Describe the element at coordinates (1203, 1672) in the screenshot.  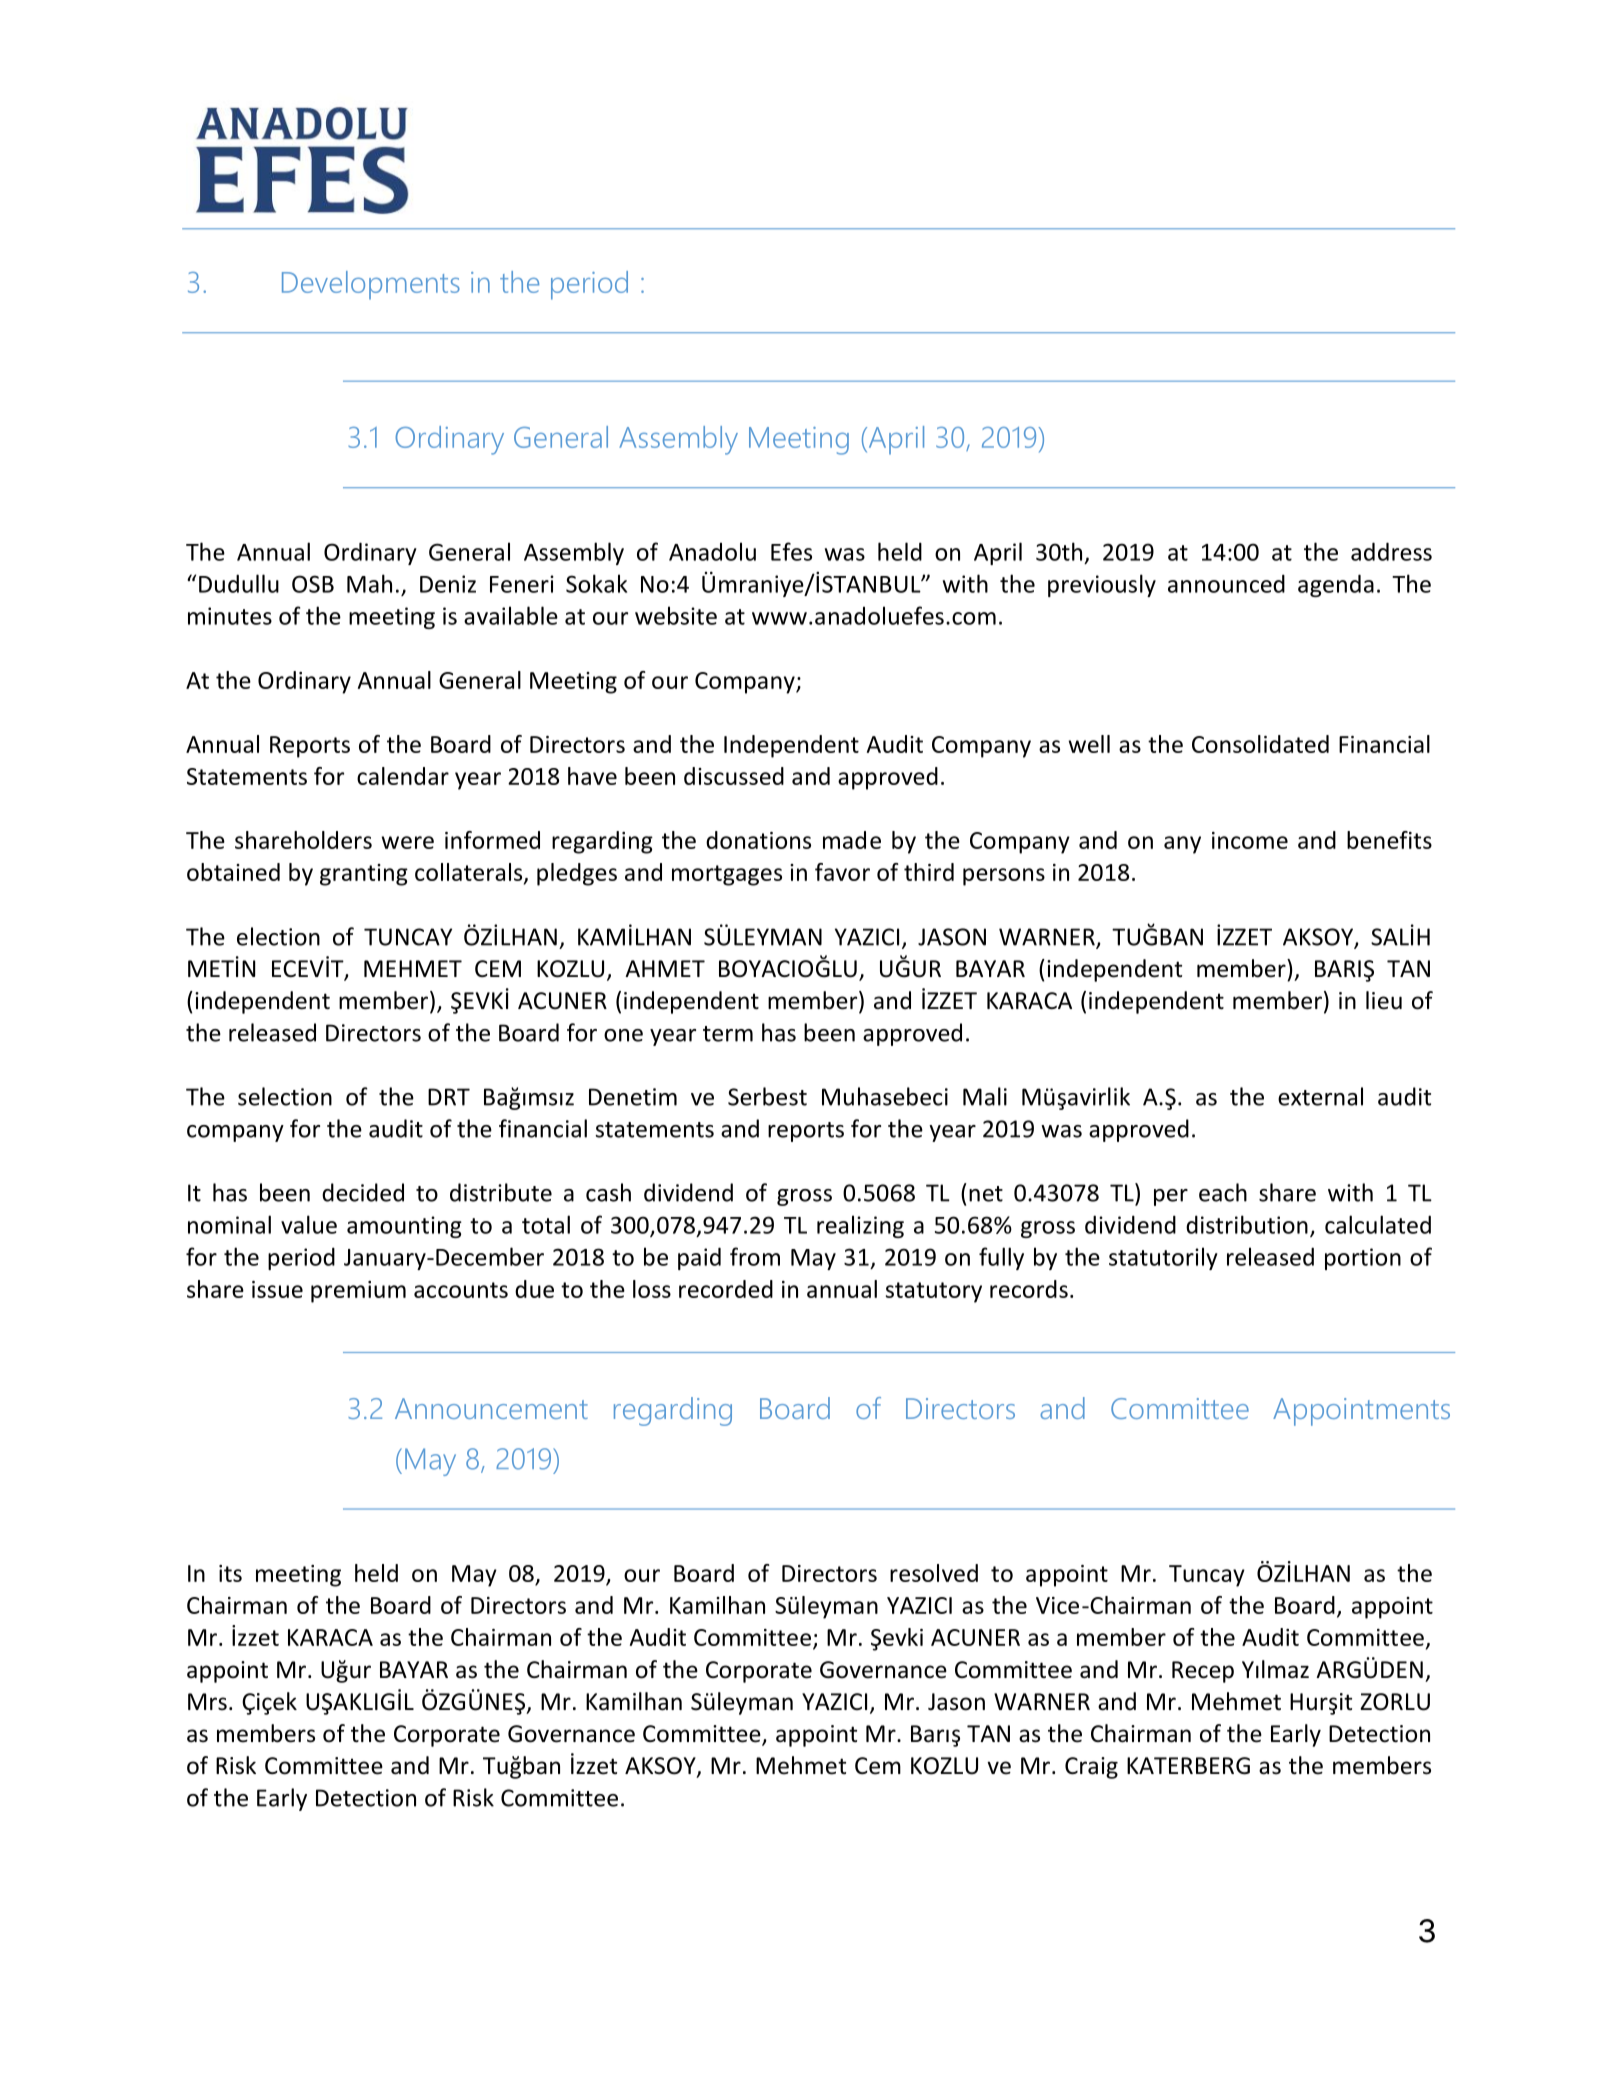
I see `Recep` at that location.
